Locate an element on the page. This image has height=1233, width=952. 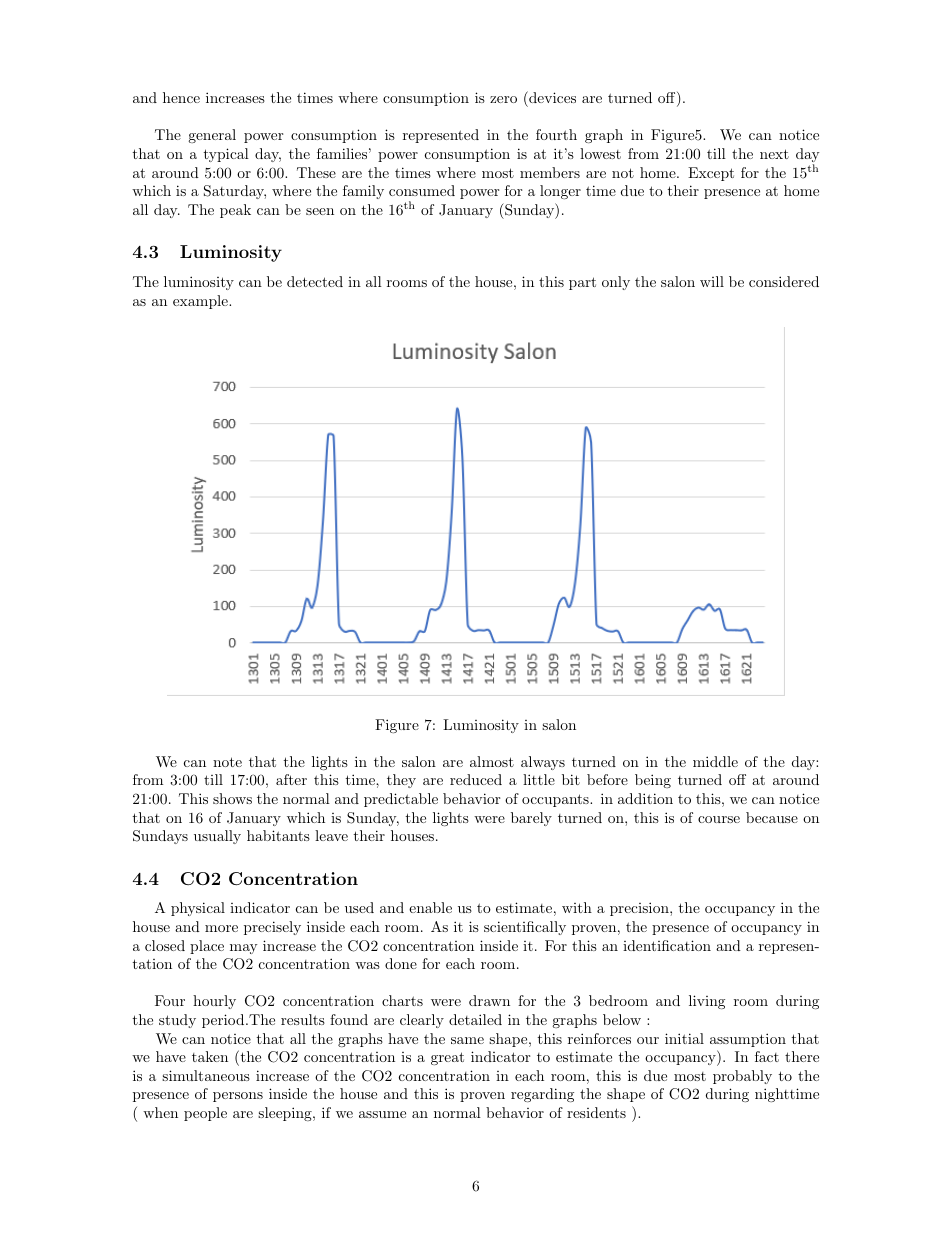
great is located at coordinates (447, 1058).
